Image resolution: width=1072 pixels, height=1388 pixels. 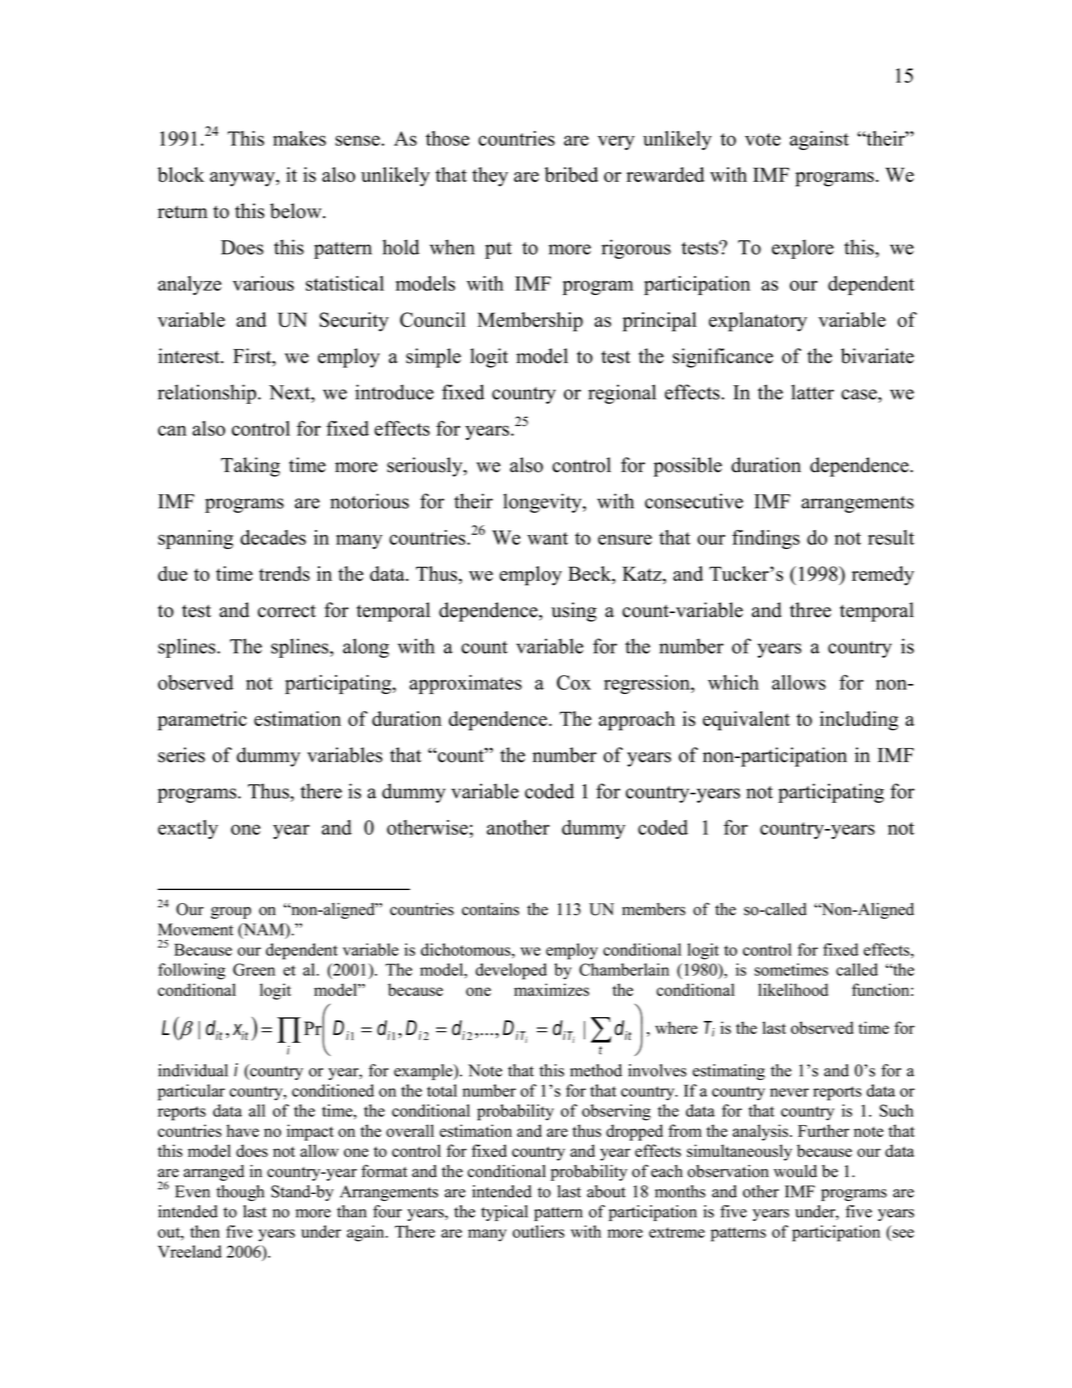 I want to click on Cox, so click(x=574, y=682).
